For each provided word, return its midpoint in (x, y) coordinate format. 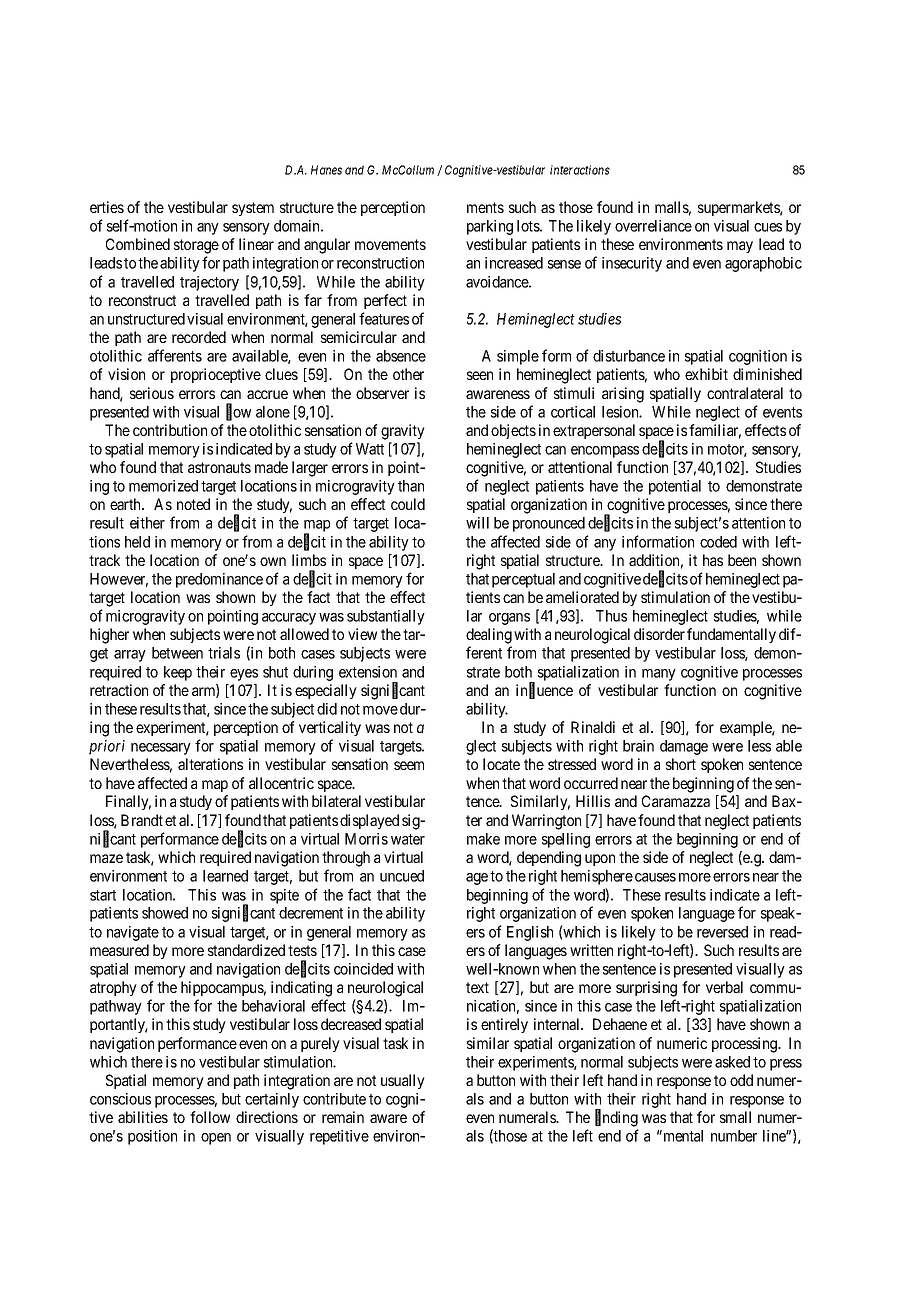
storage (196, 246)
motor (727, 450)
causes (655, 877)
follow (210, 1117)
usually (403, 1081)
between (177, 653)
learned (225, 876)
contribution (170, 430)
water (408, 839)
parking (490, 227)
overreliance (653, 226)
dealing (489, 636)
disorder (659, 634)
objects (513, 431)
